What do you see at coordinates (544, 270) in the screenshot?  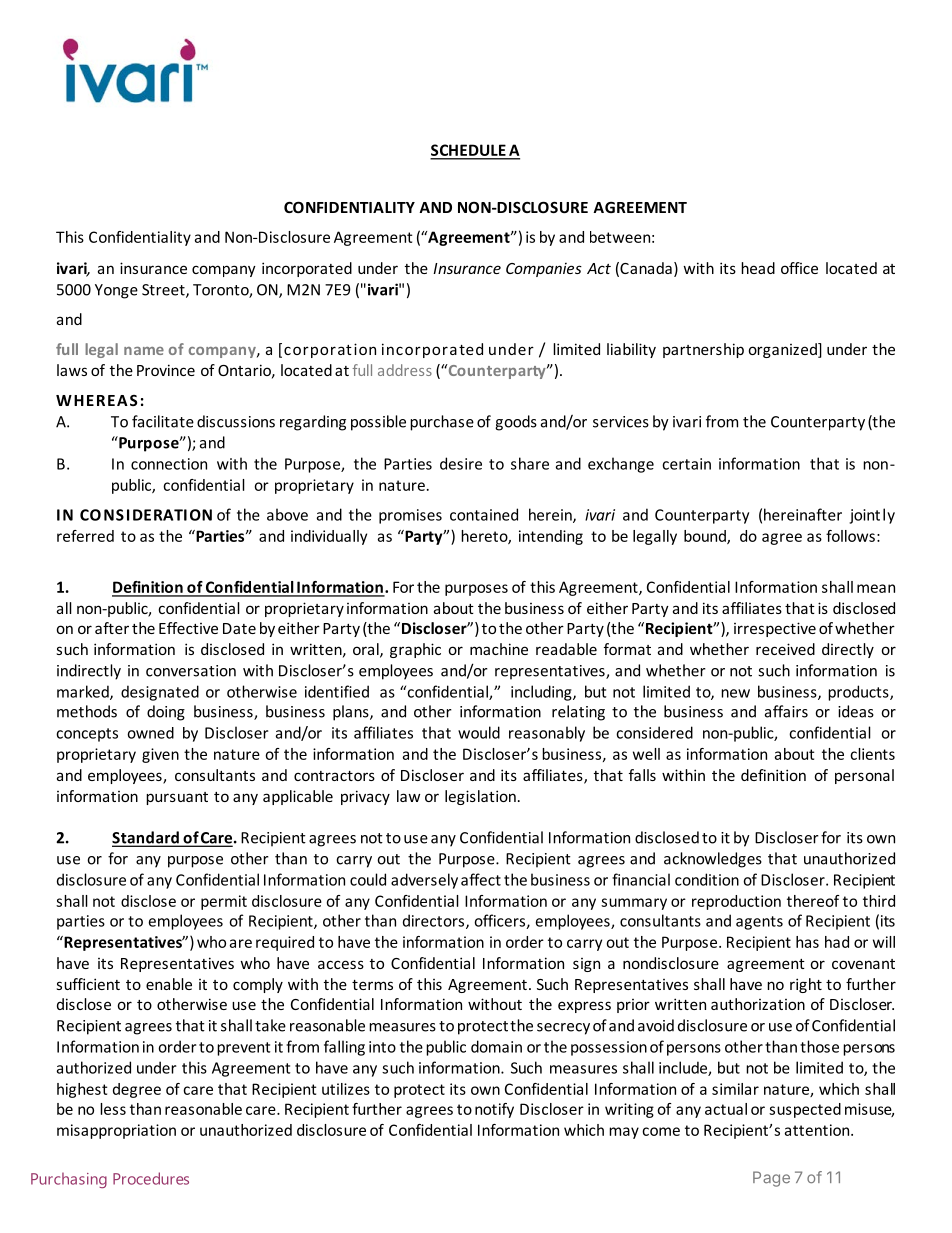 I see `Companies` at bounding box center [544, 270].
